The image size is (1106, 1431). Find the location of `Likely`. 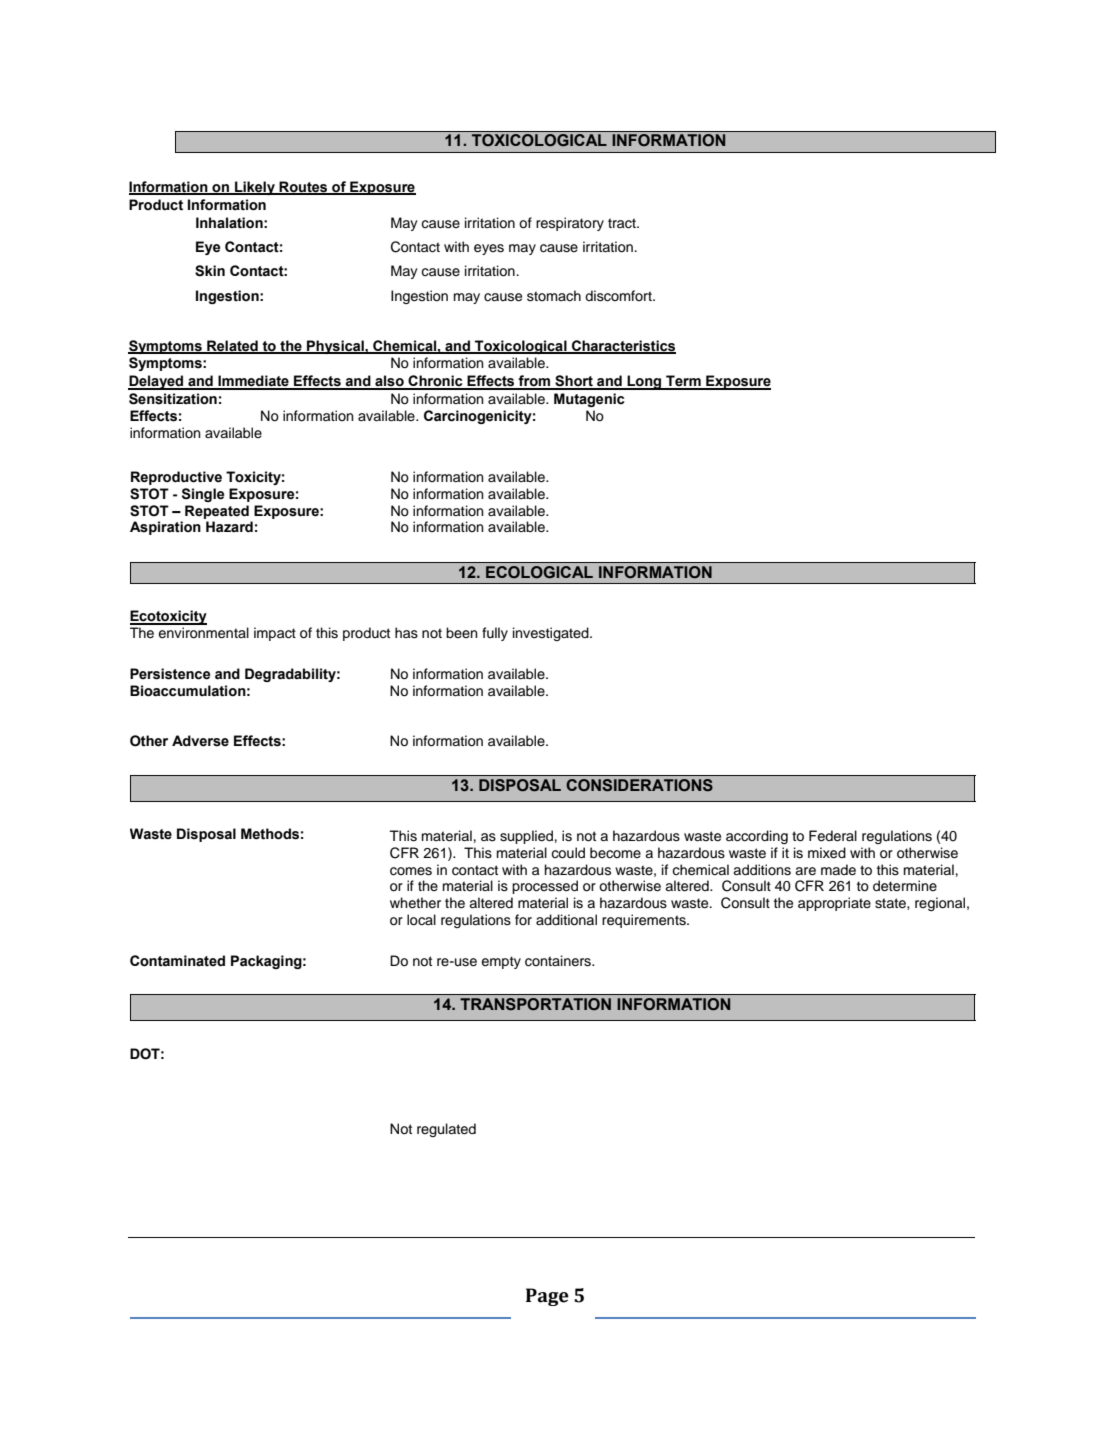

Likely is located at coordinates (255, 188).
